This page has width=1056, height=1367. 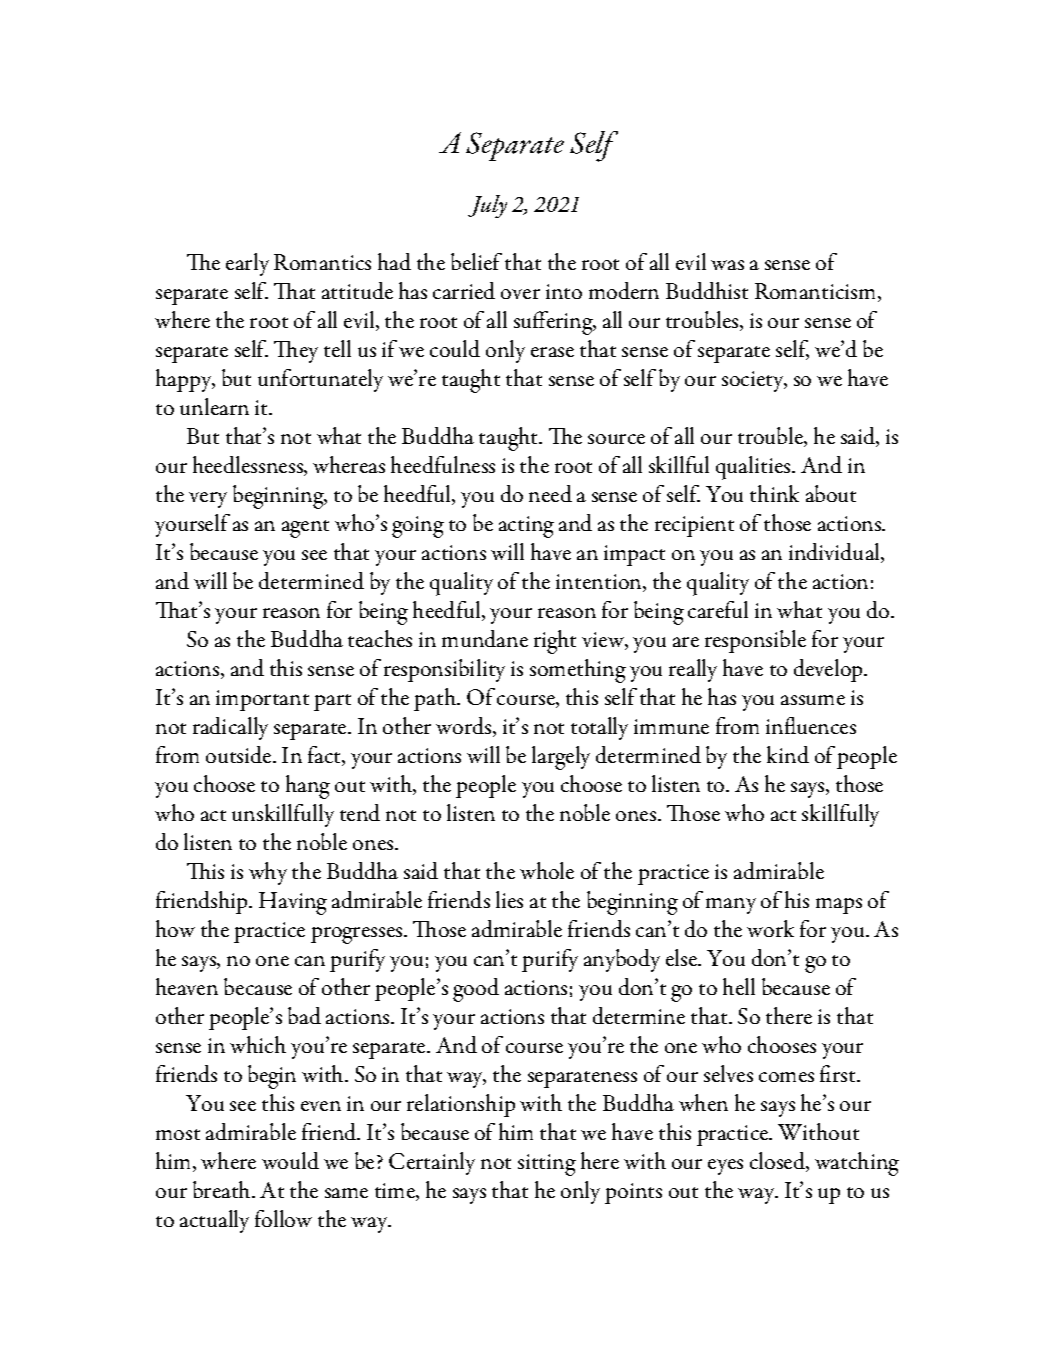 What do you see at coordinates (262, 700) in the page?
I see `important` at bounding box center [262, 700].
